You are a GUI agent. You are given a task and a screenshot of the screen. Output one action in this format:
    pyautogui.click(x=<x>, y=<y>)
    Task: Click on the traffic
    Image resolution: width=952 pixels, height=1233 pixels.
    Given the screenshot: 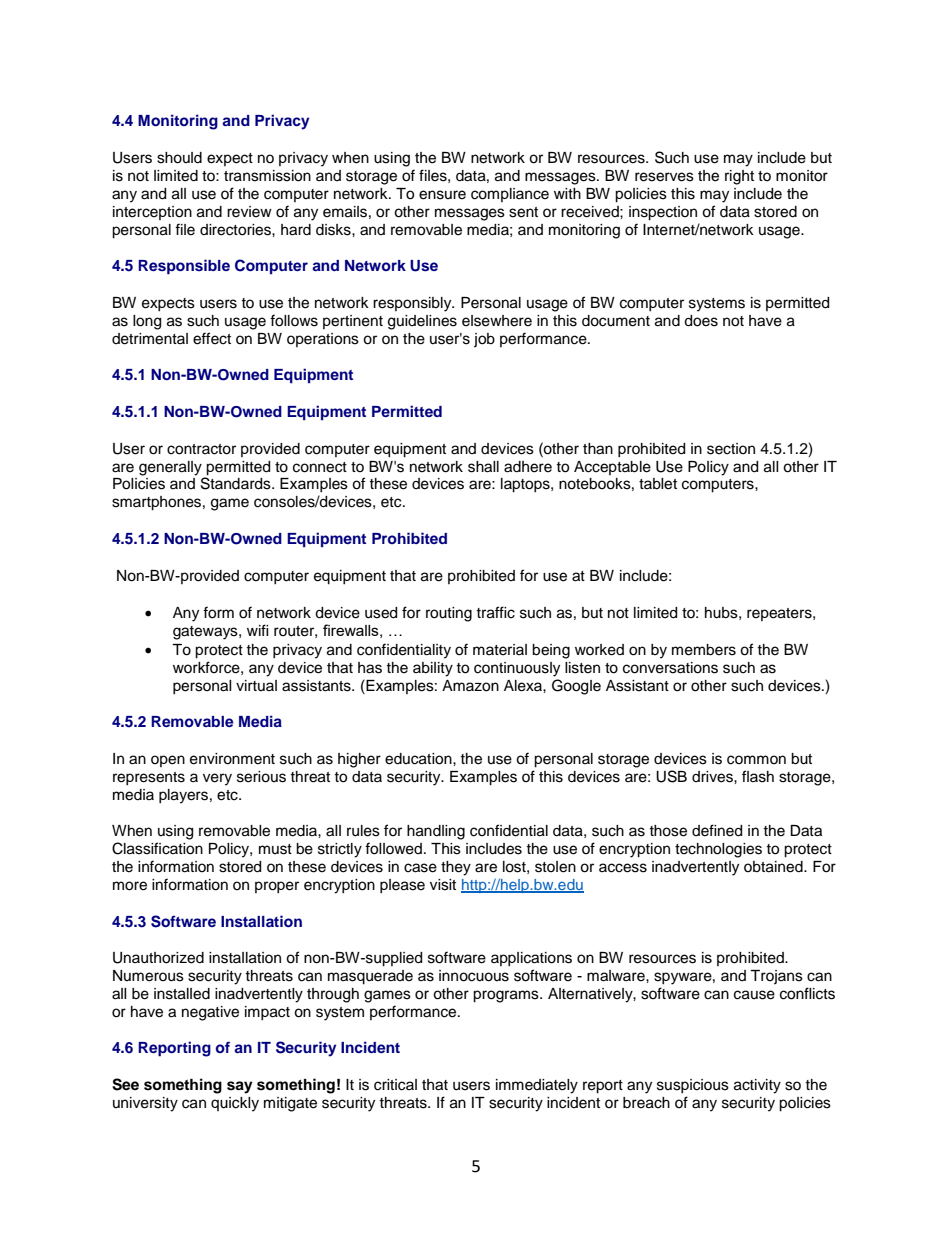 What is the action you would take?
    pyautogui.click(x=495, y=612)
